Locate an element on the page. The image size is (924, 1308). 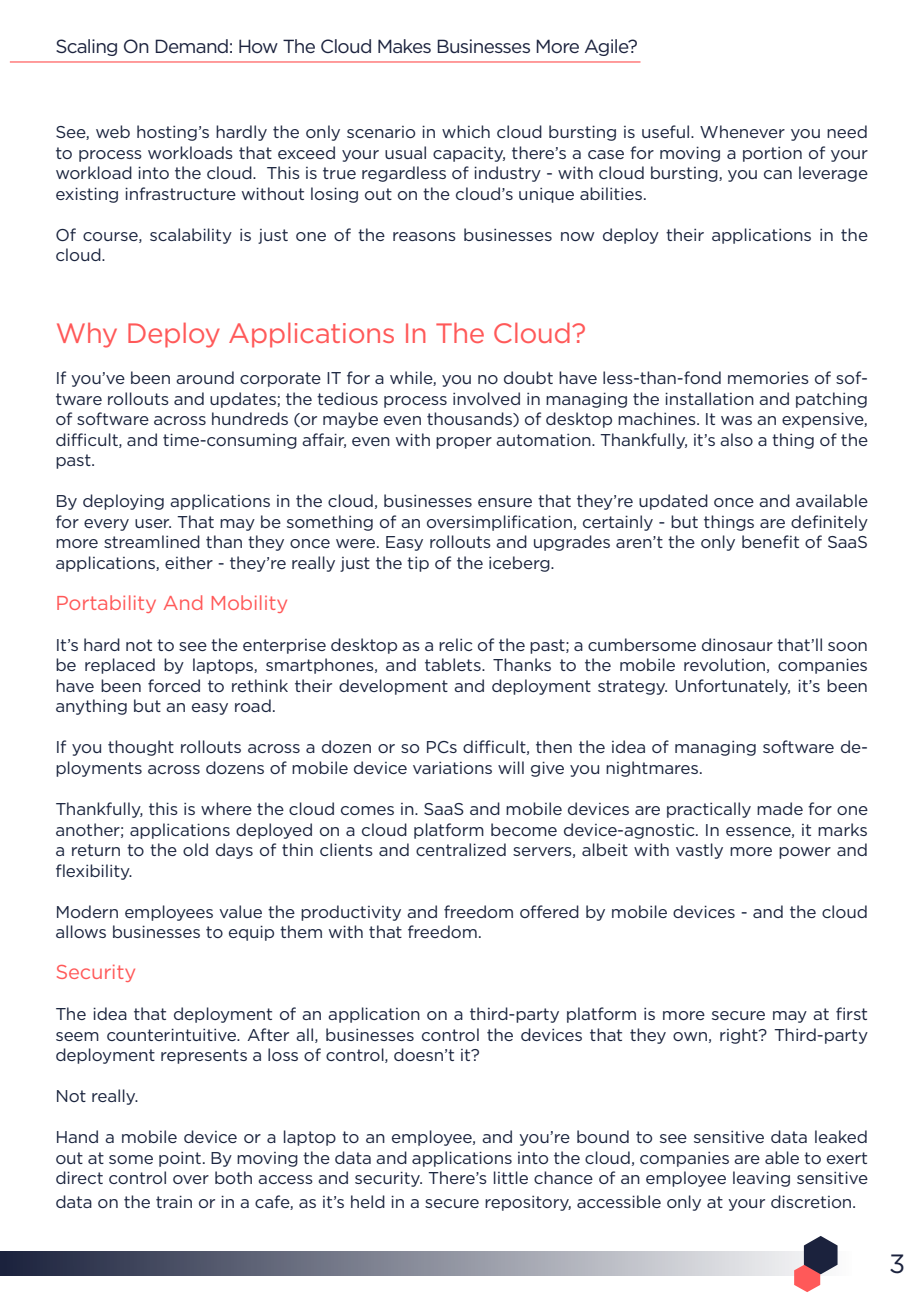
hundreds is located at coordinates (250, 418).
